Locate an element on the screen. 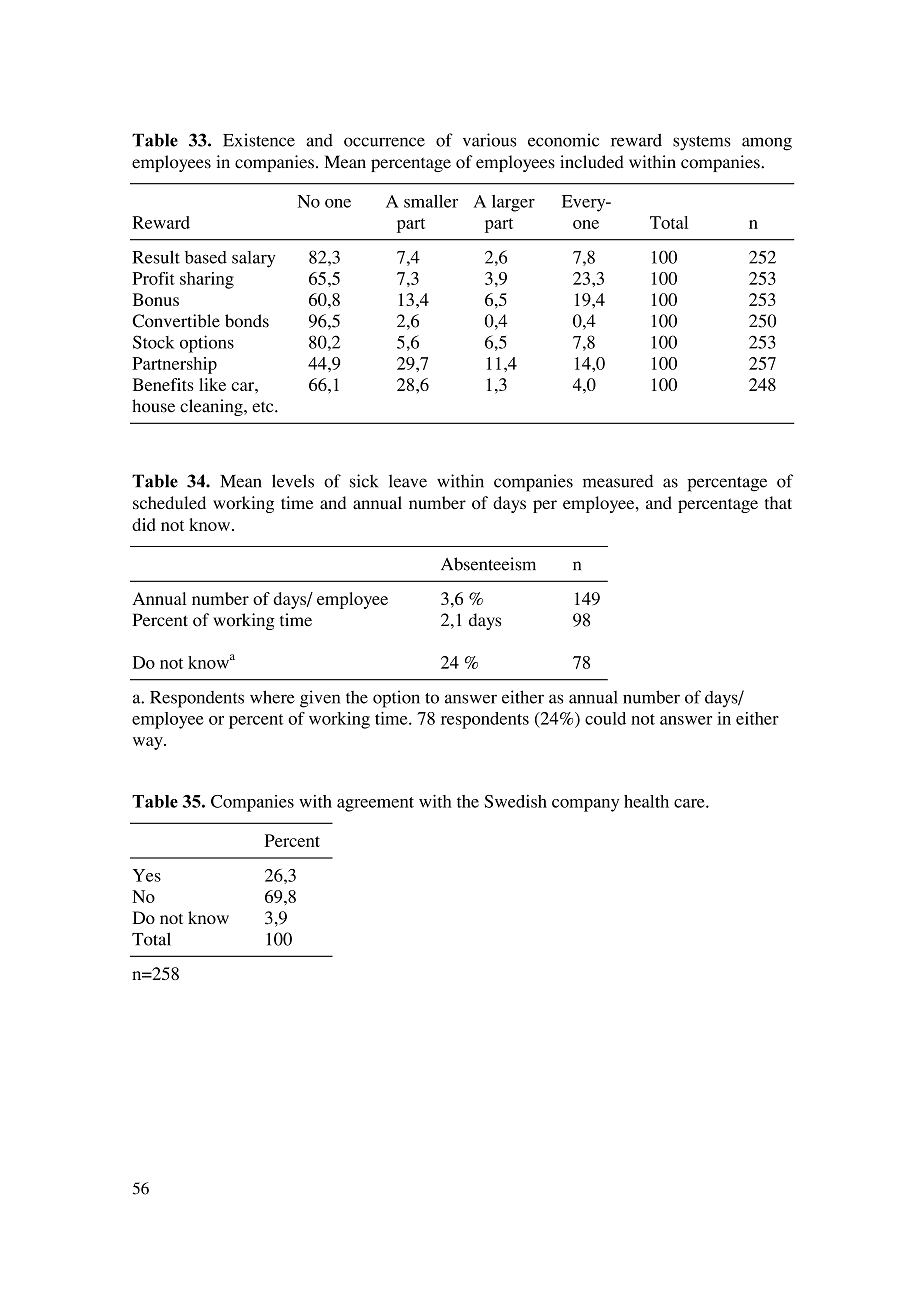 This screenshot has height=1308, width=924. care is located at coordinates (690, 803).
